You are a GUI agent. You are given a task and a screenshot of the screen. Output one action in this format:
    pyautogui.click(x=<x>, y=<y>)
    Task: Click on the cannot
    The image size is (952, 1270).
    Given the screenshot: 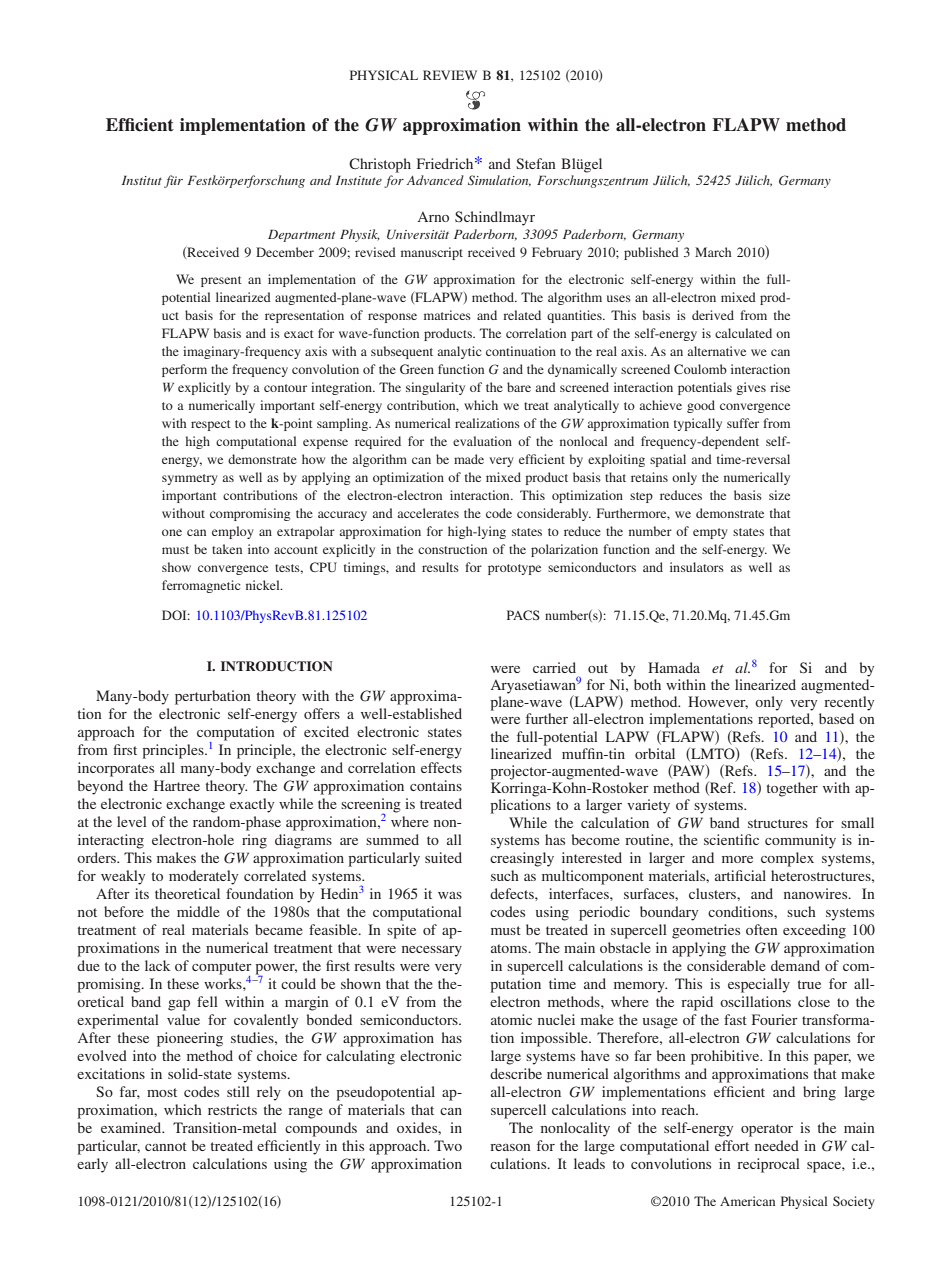 What is the action you would take?
    pyautogui.click(x=166, y=1146)
